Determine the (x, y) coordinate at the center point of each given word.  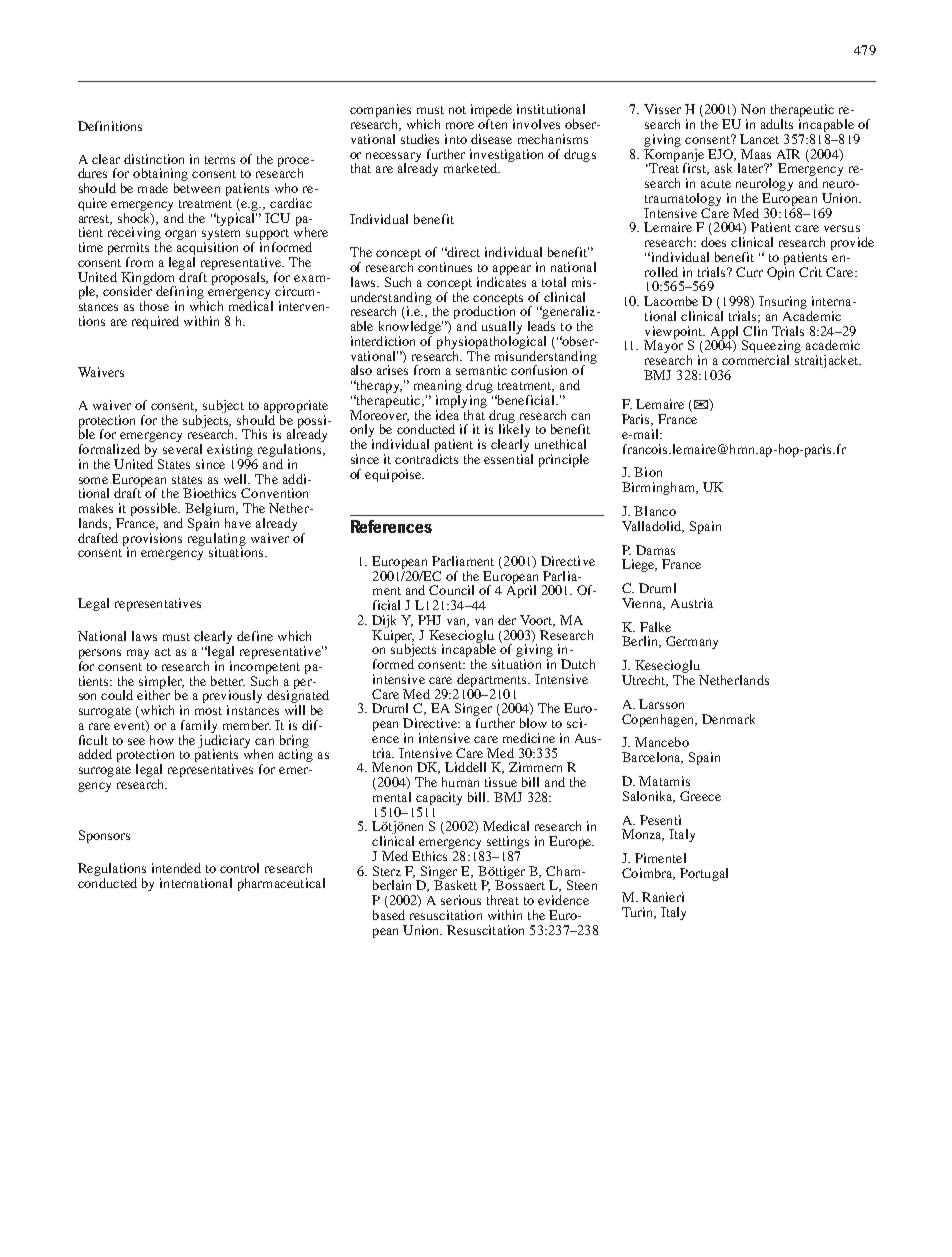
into (456, 139)
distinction (154, 159)
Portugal (704, 874)
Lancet (759, 139)
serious (461, 900)
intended (176, 868)
